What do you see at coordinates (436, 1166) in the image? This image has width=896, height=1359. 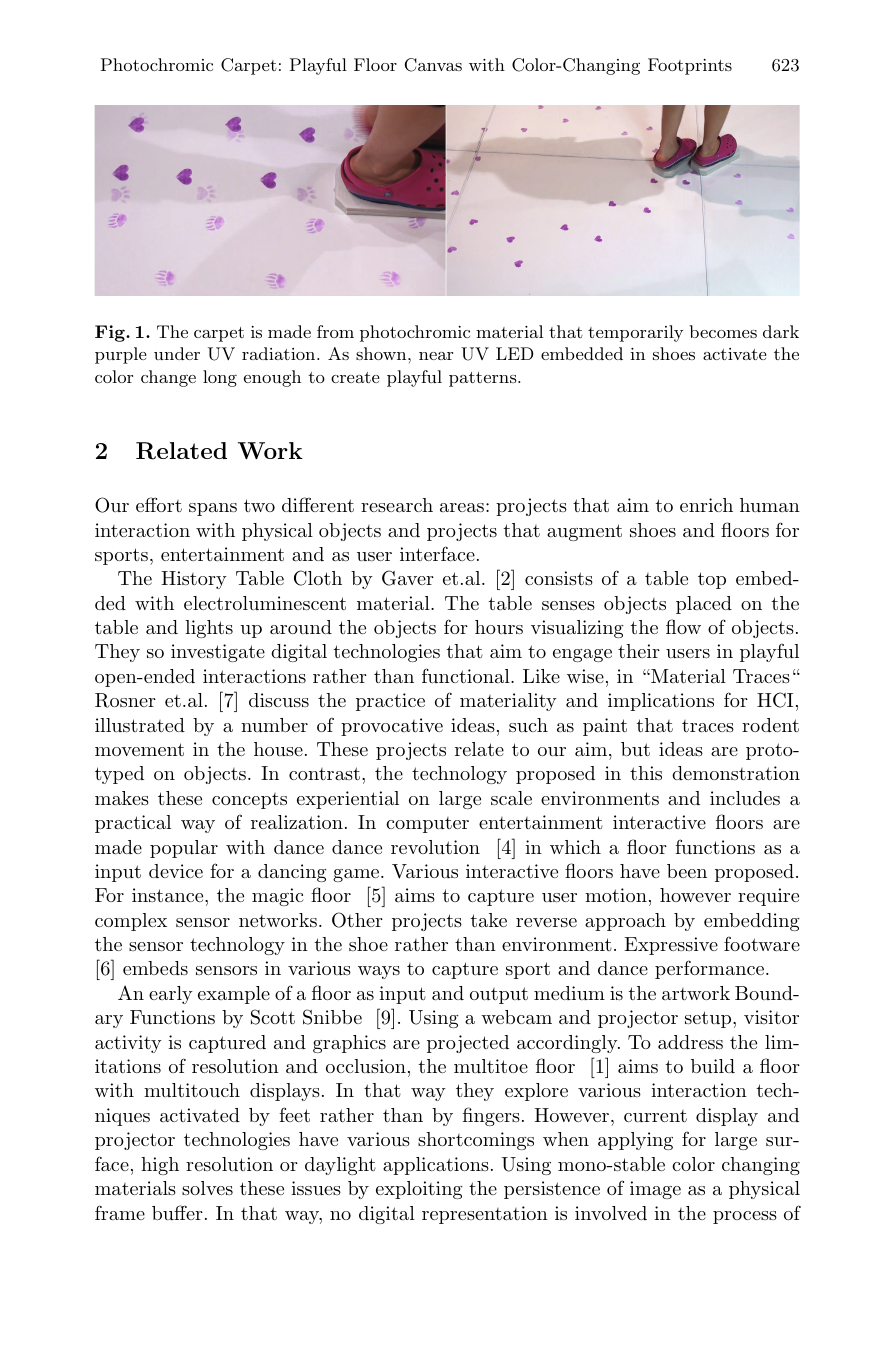 I see `applications` at bounding box center [436, 1166].
